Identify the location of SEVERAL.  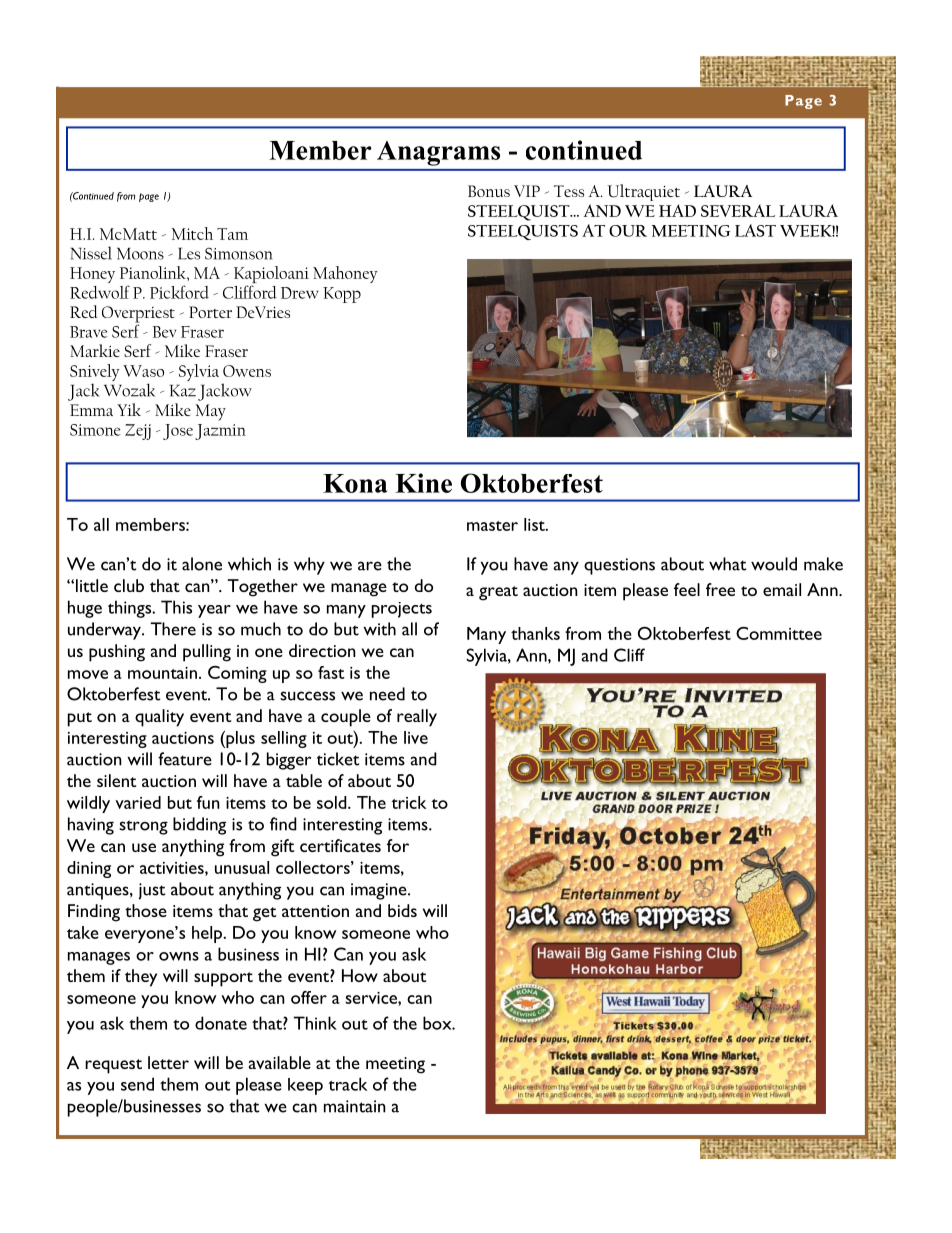
(738, 211).
